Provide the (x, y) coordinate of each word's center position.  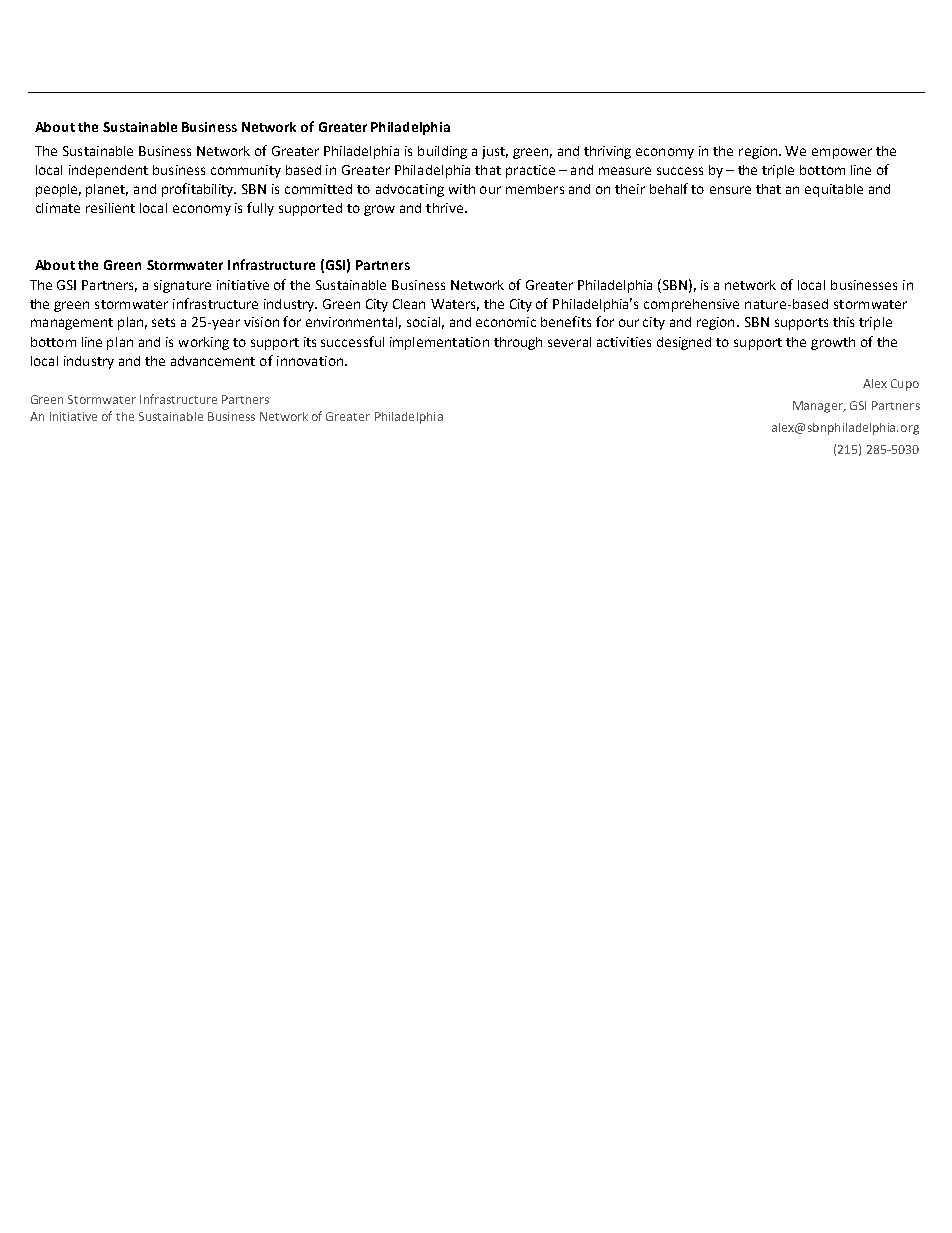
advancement (213, 361)
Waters (455, 305)
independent (108, 171)
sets (163, 322)
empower (842, 153)
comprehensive (691, 305)
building (442, 152)
